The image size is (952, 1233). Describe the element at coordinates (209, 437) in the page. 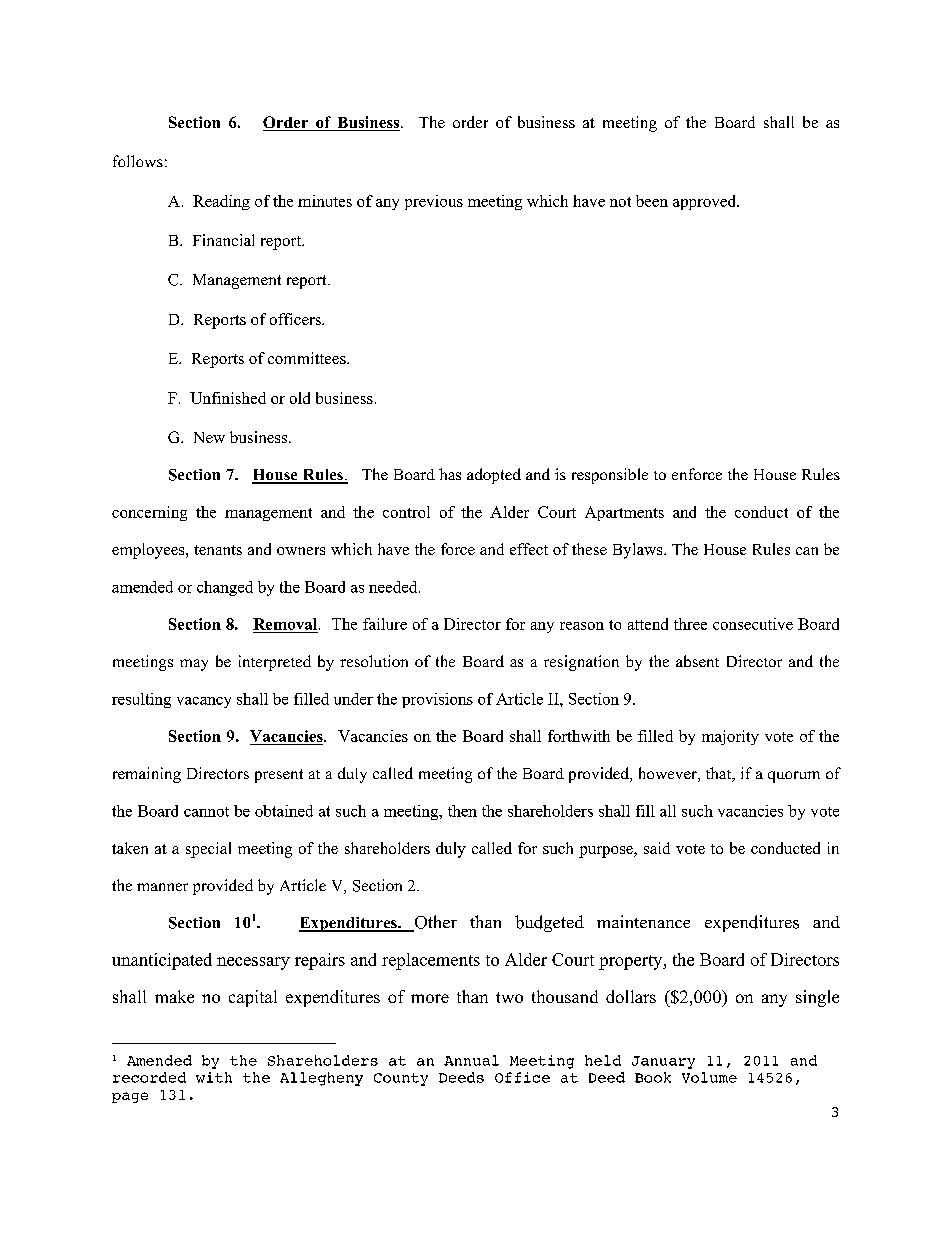

I see `New` at that location.
